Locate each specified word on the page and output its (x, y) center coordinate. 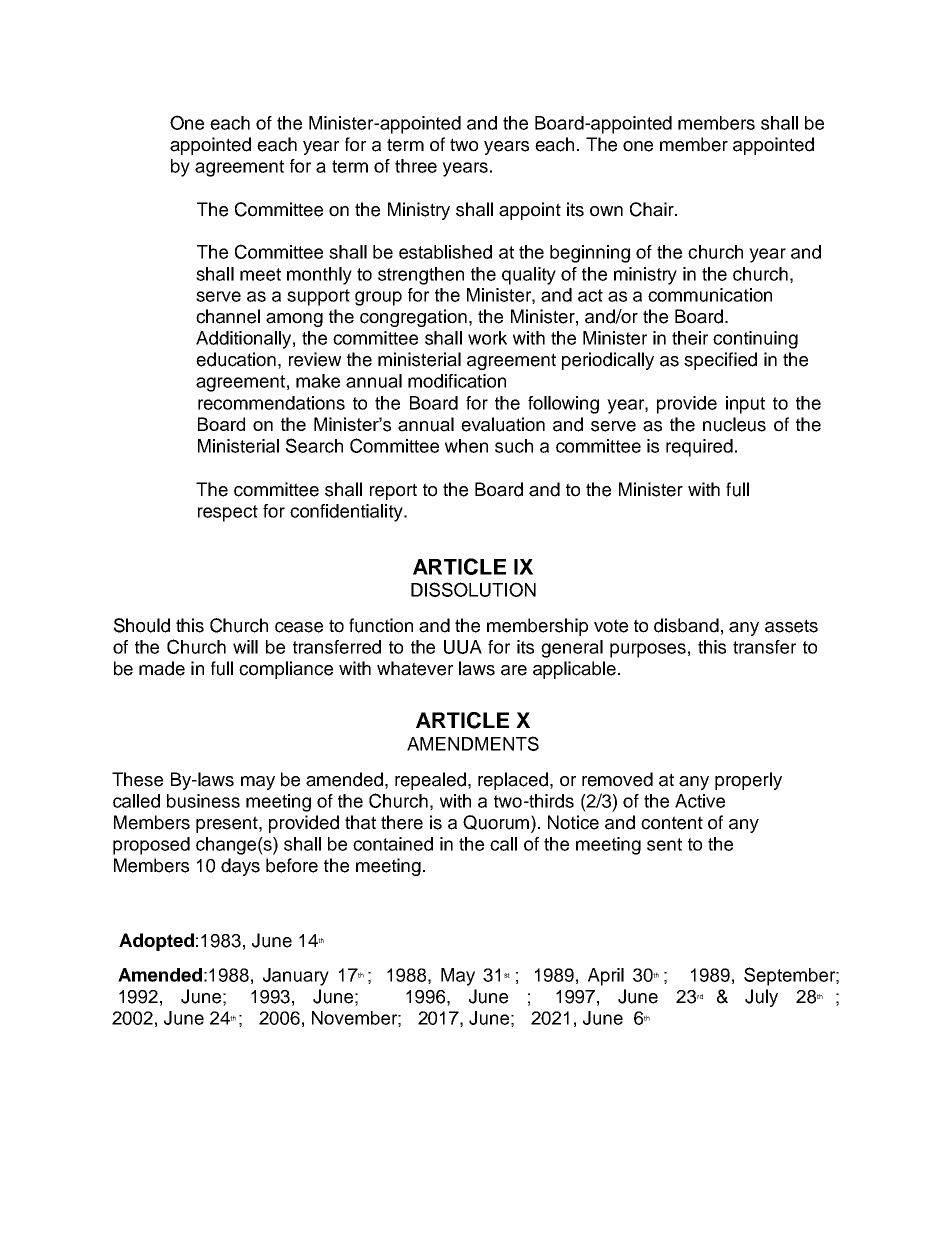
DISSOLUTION (473, 589)
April (606, 977)
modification (457, 381)
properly (748, 781)
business (203, 801)
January (296, 977)
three (416, 166)
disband (686, 625)
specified (720, 361)
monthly (319, 276)
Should (142, 625)
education (236, 359)
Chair (653, 209)
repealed (432, 781)
